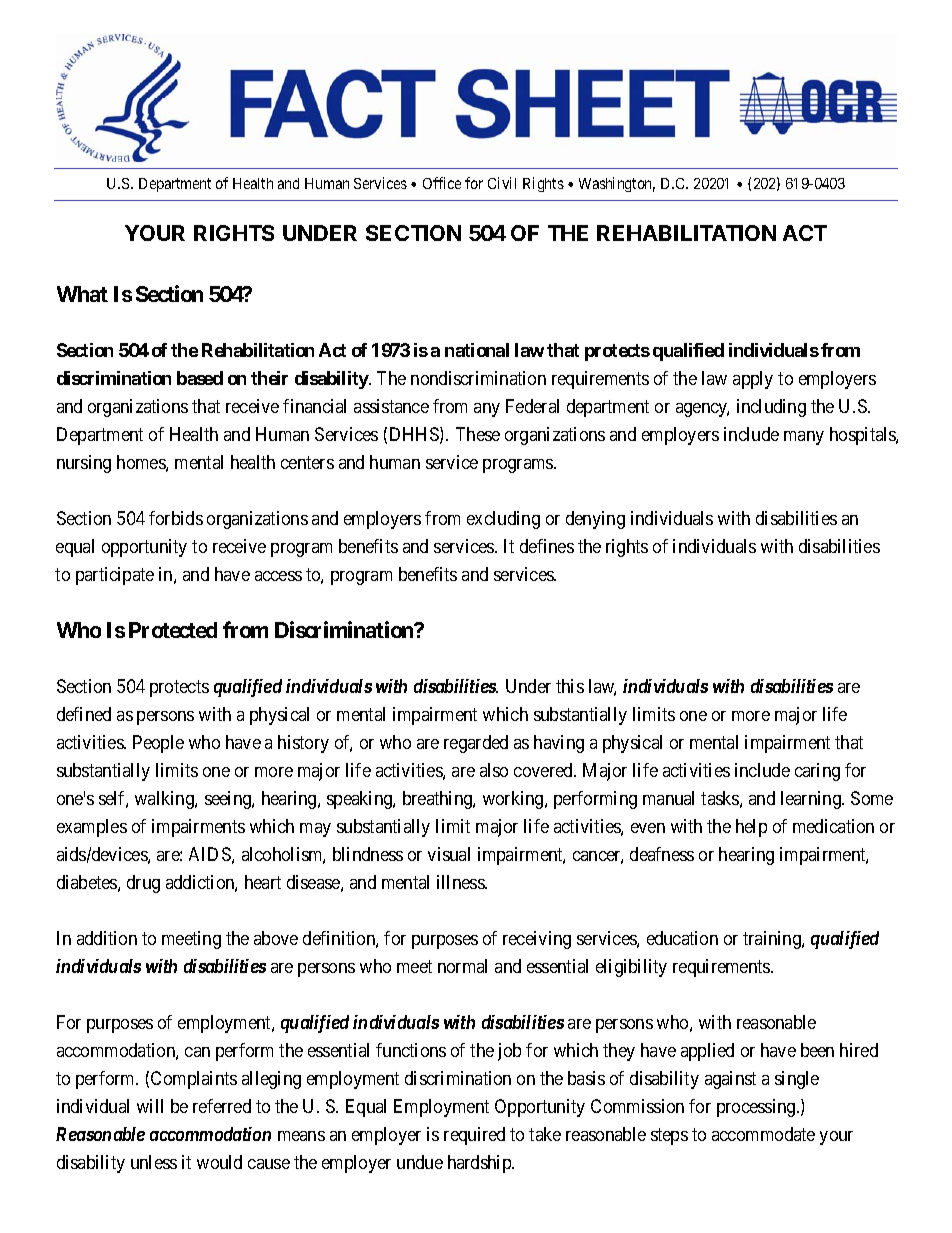  What do you see at coordinates (570, 686) in the screenshot?
I see `this` at bounding box center [570, 686].
